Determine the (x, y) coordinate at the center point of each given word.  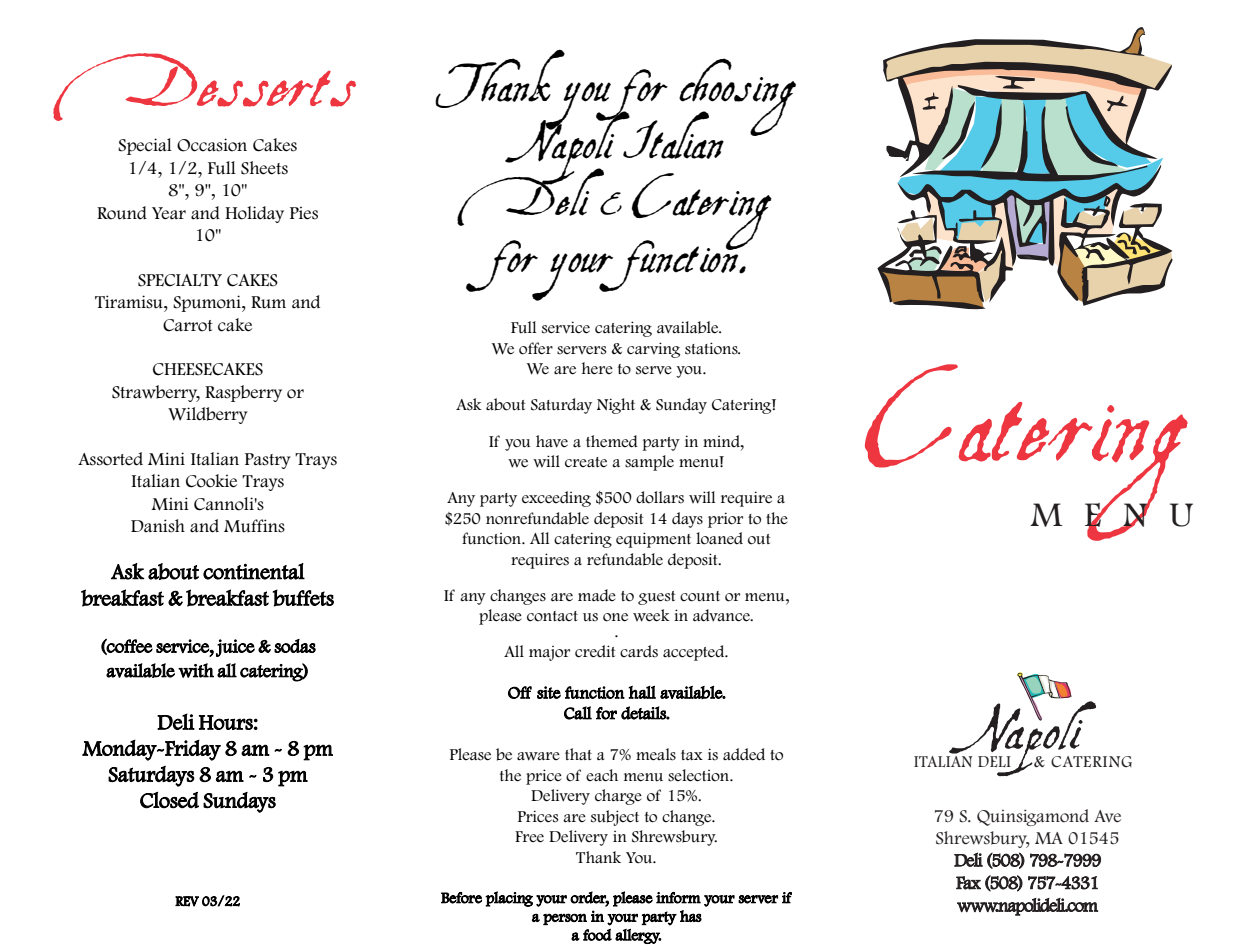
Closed (169, 800)
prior (725, 520)
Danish (158, 526)
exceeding (556, 499)
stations (712, 348)
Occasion (212, 145)
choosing (737, 98)
